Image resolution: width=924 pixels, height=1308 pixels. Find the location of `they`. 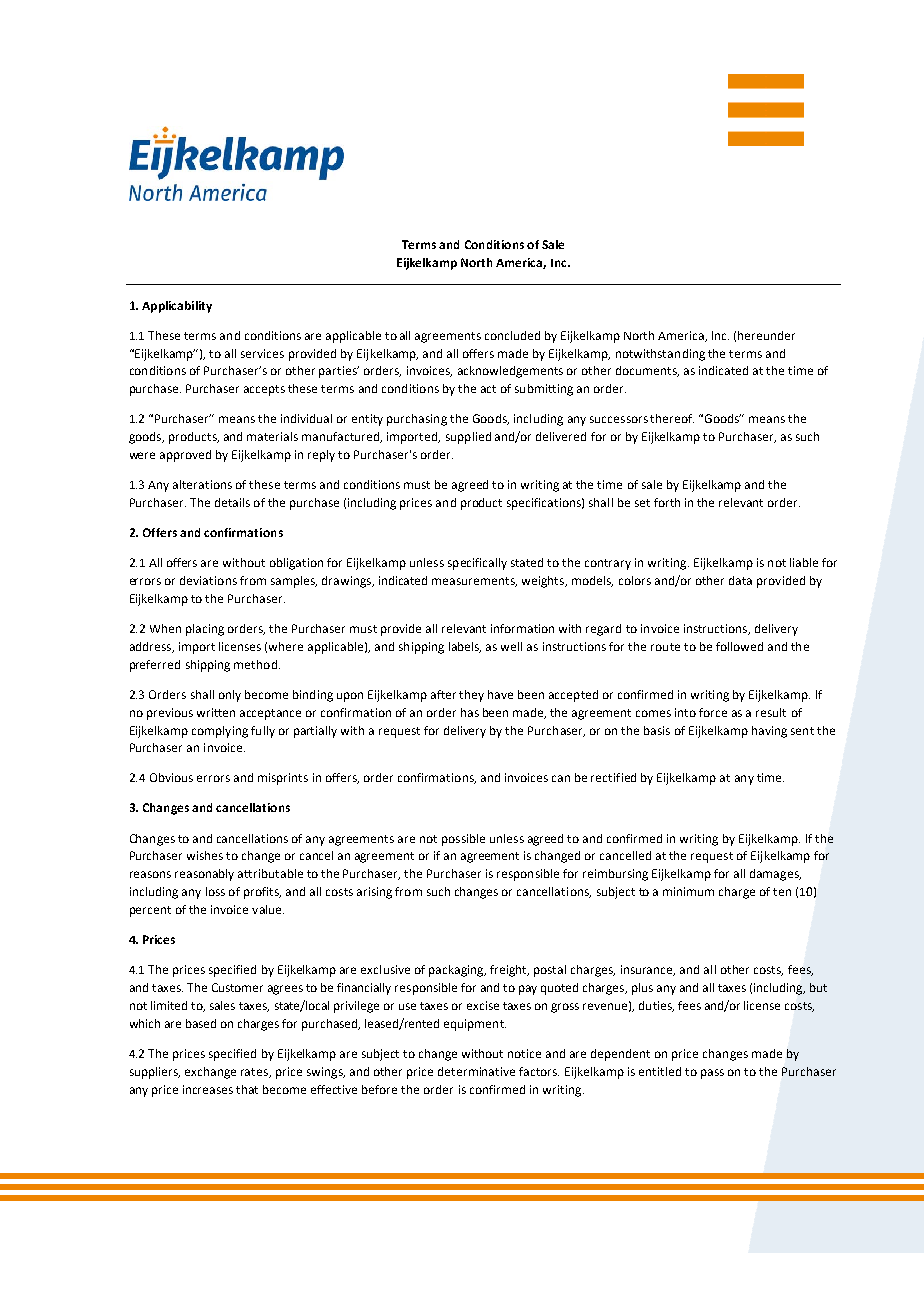

they is located at coordinates (471, 696).
